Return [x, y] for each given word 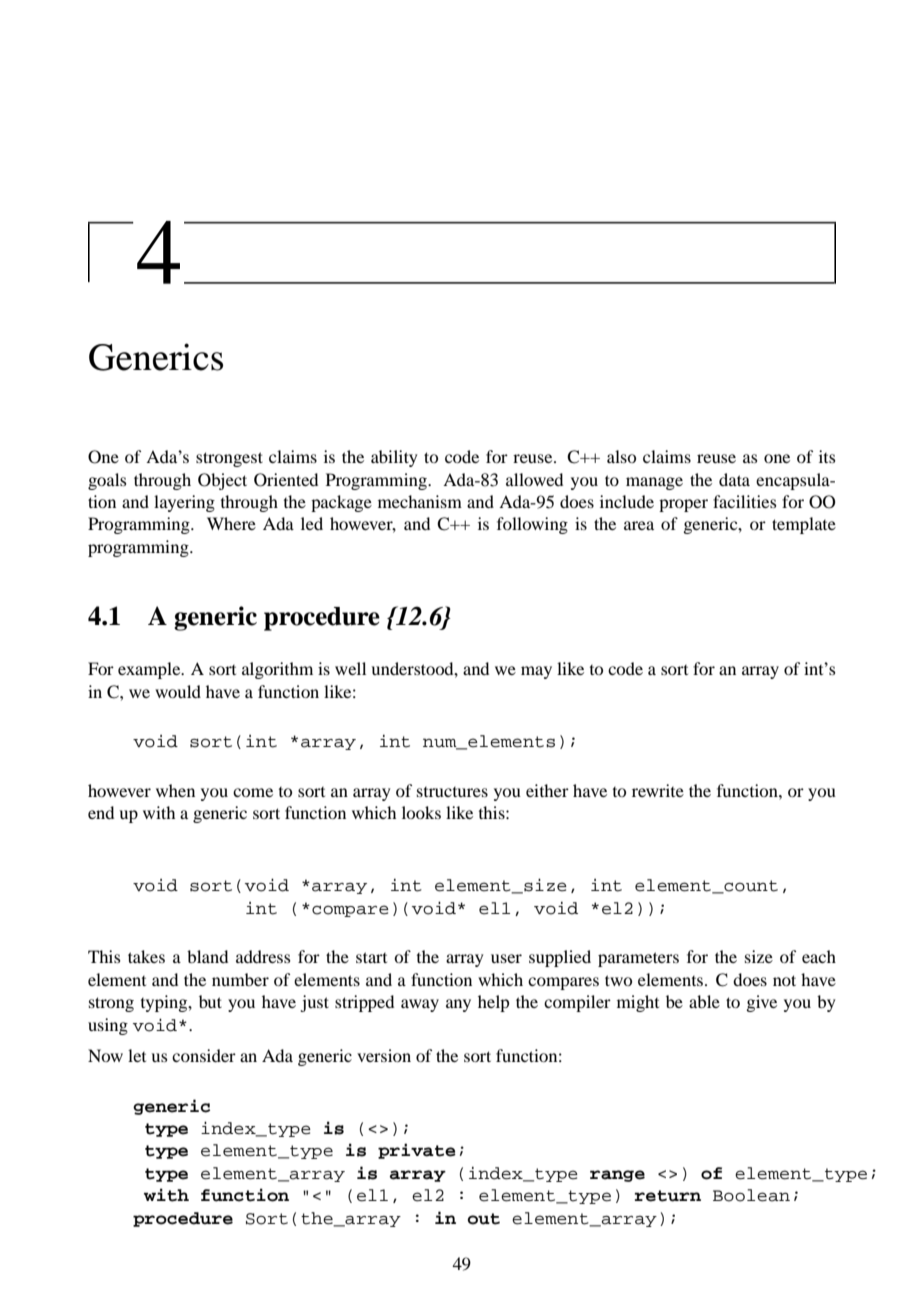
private [417, 1151]
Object [222, 481]
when [175, 790]
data [734, 479]
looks [421, 812]
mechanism [420, 501]
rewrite [658, 790]
